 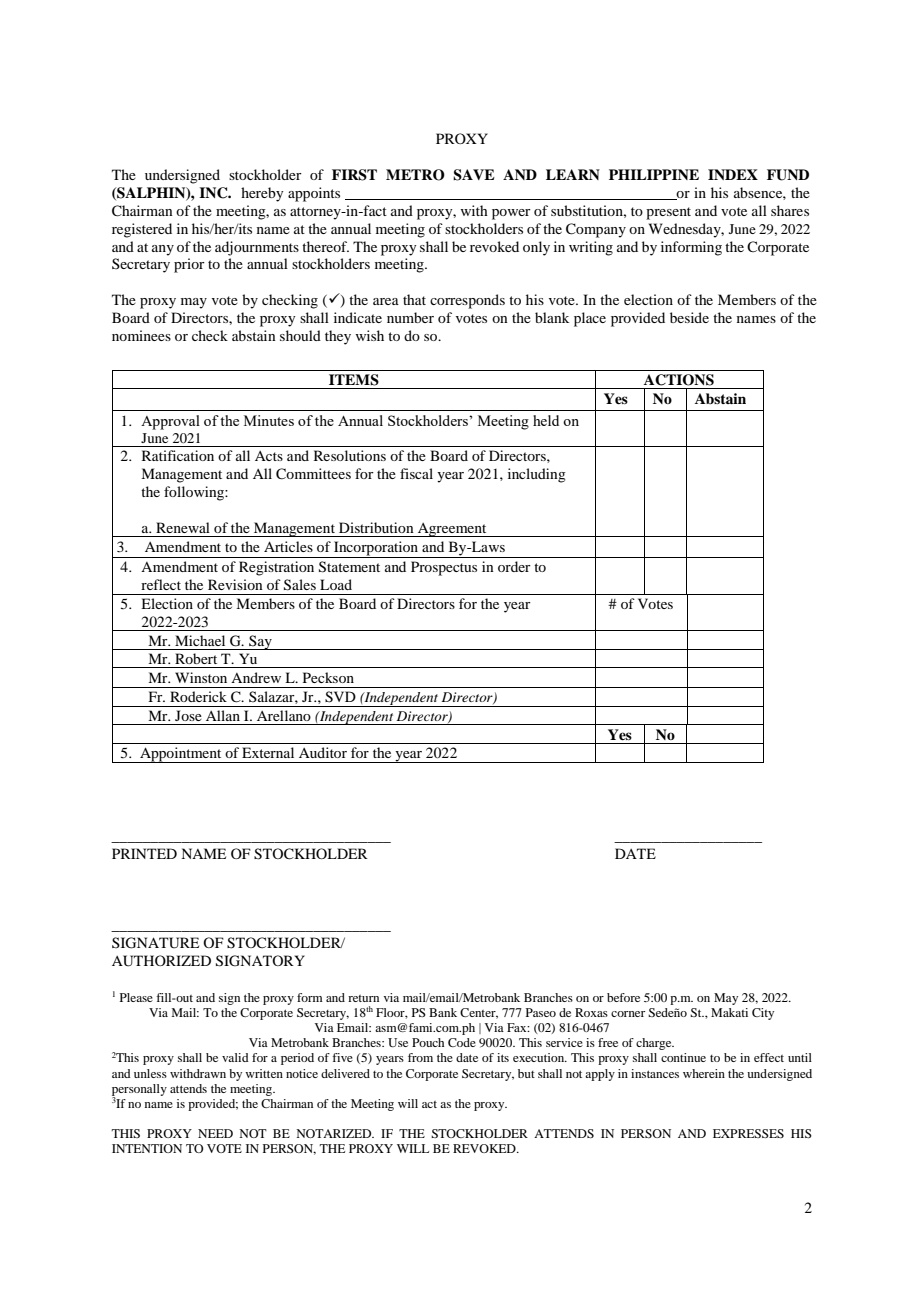 What do you see at coordinates (514, 566) in the screenshot?
I see `order` at bounding box center [514, 566].
